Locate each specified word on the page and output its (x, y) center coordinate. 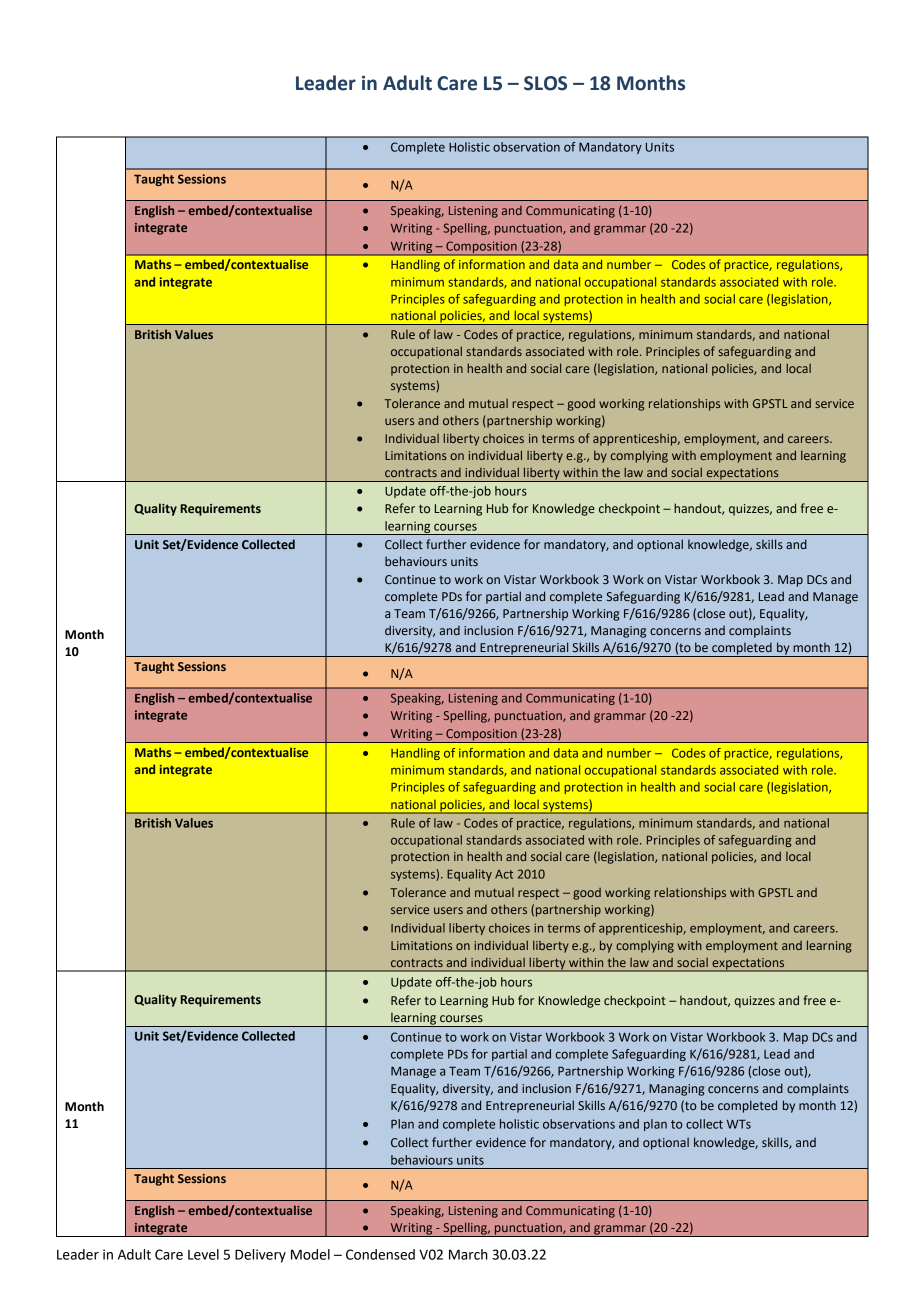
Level (203, 1254)
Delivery (260, 1256)
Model (310, 1254)
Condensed (380, 1254)
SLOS (545, 83)
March (468, 1254)
